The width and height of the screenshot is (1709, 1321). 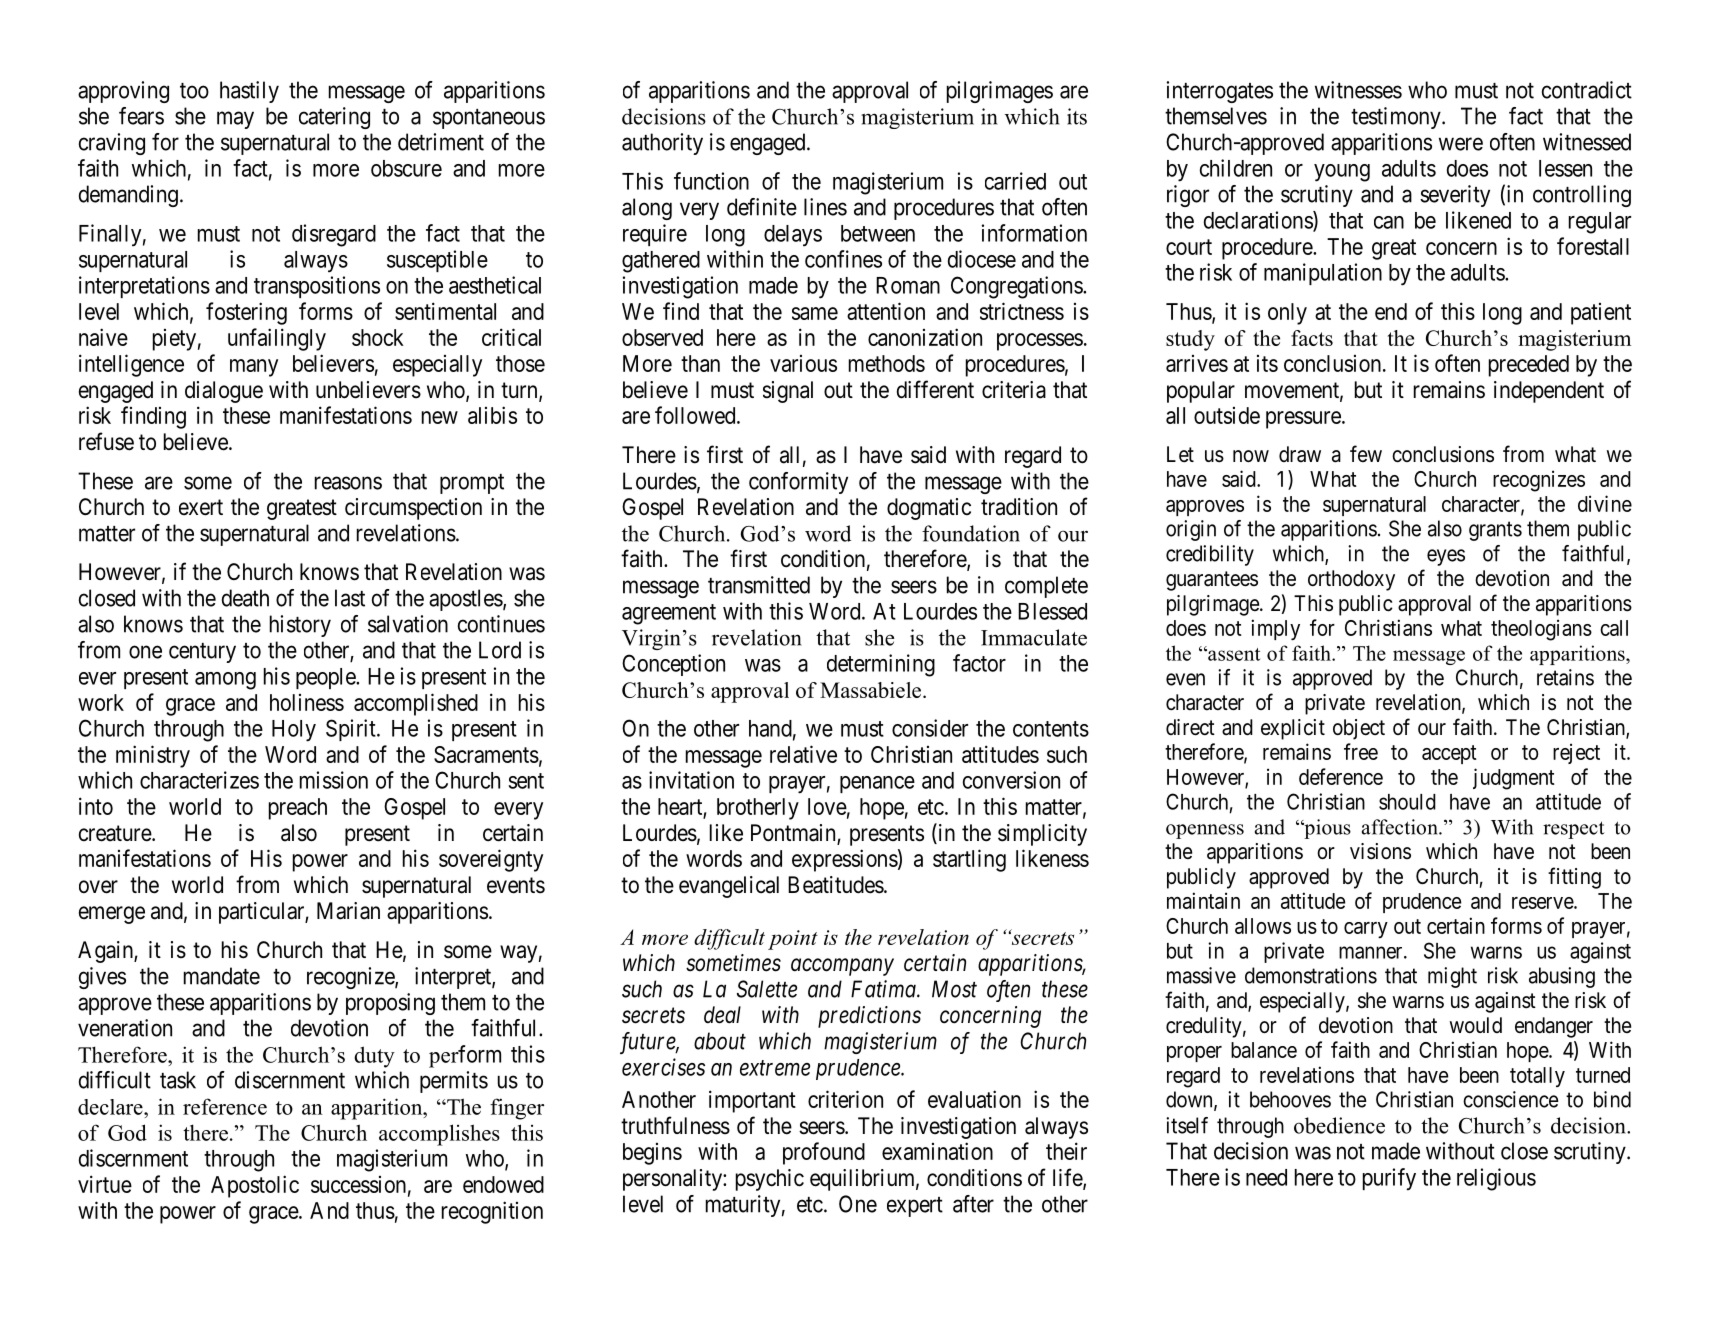 What do you see at coordinates (836, 885) in the screenshot?
I see `Beatitudes` at bounding box center [836, 885].
